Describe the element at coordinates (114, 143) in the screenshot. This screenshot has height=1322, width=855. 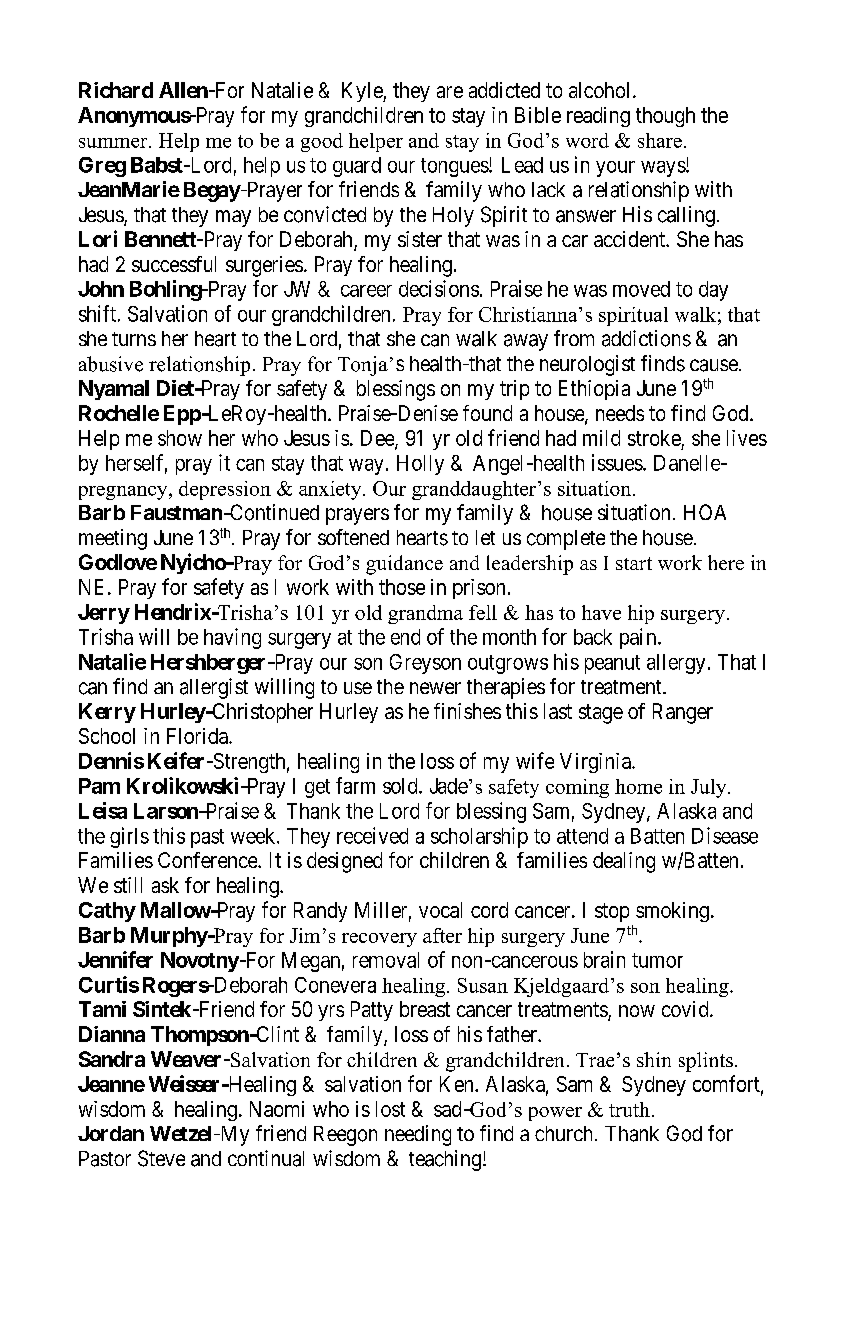
I see `summer` at that location.
